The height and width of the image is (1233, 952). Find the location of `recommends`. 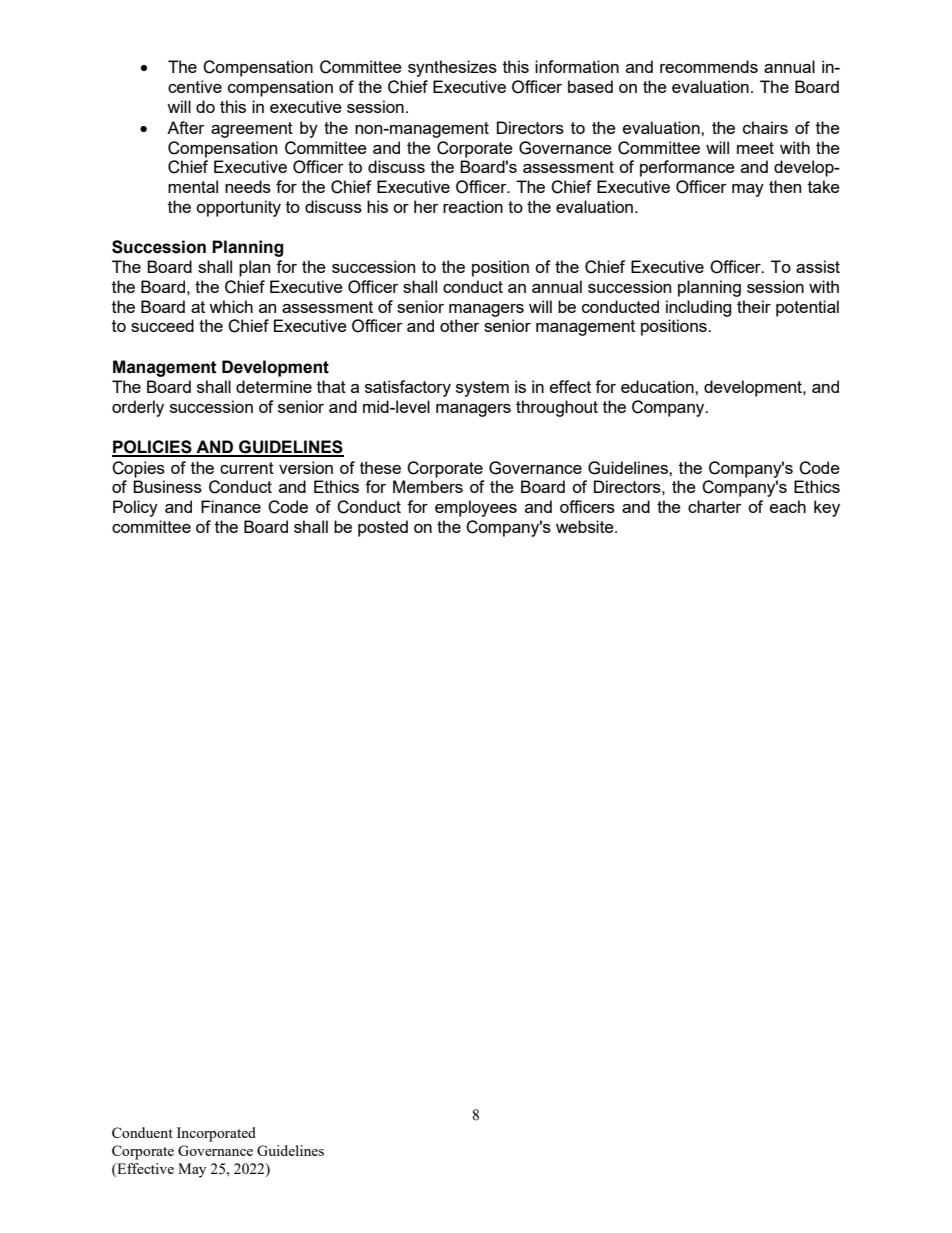

recommends is located at coordinates (709, 66).
